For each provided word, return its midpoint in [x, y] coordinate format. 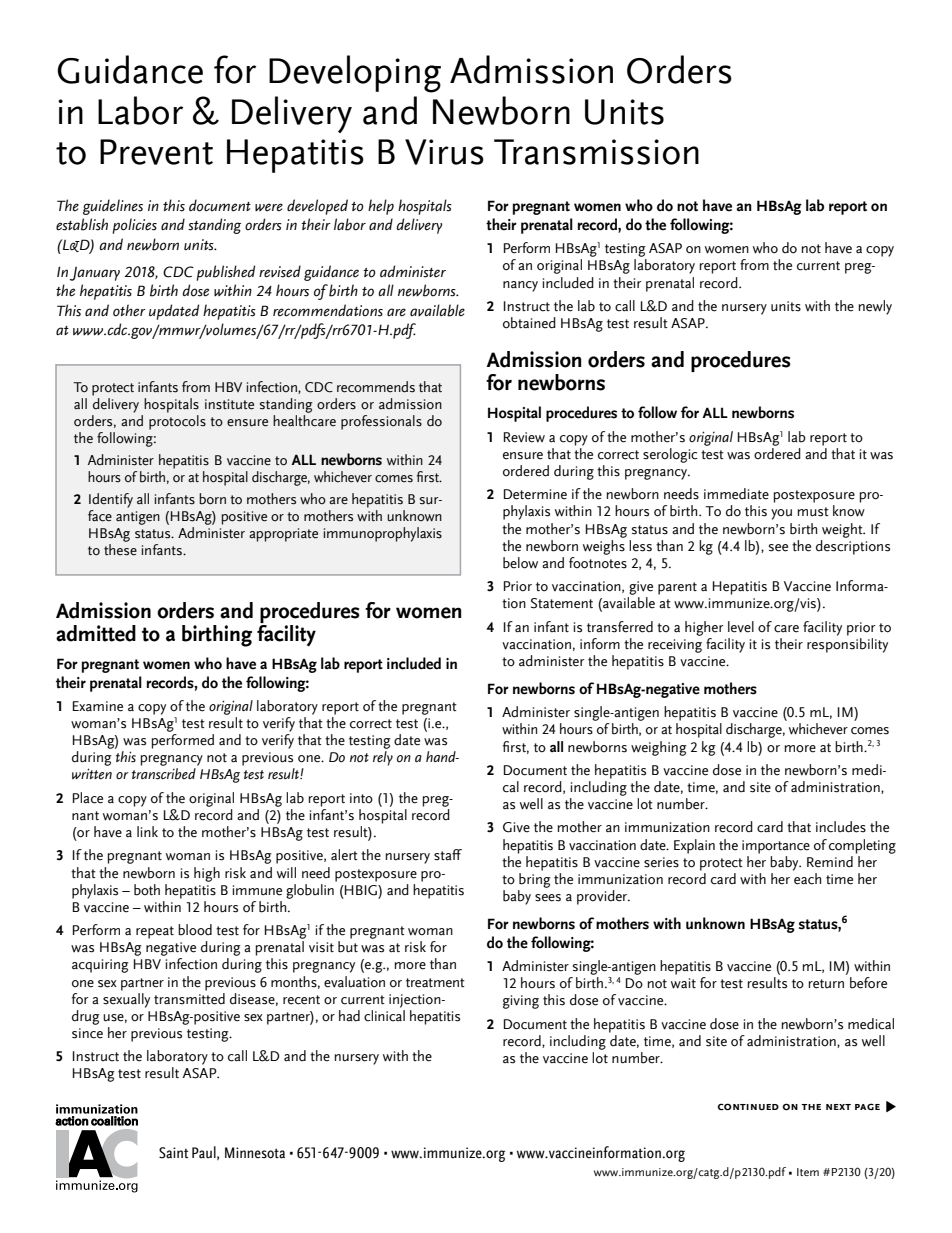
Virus [444, 152]
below [520, 563]
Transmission [596, 152]
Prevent [156, 152]
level [741, 627]
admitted [96, 633]
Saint [173, 1153]
